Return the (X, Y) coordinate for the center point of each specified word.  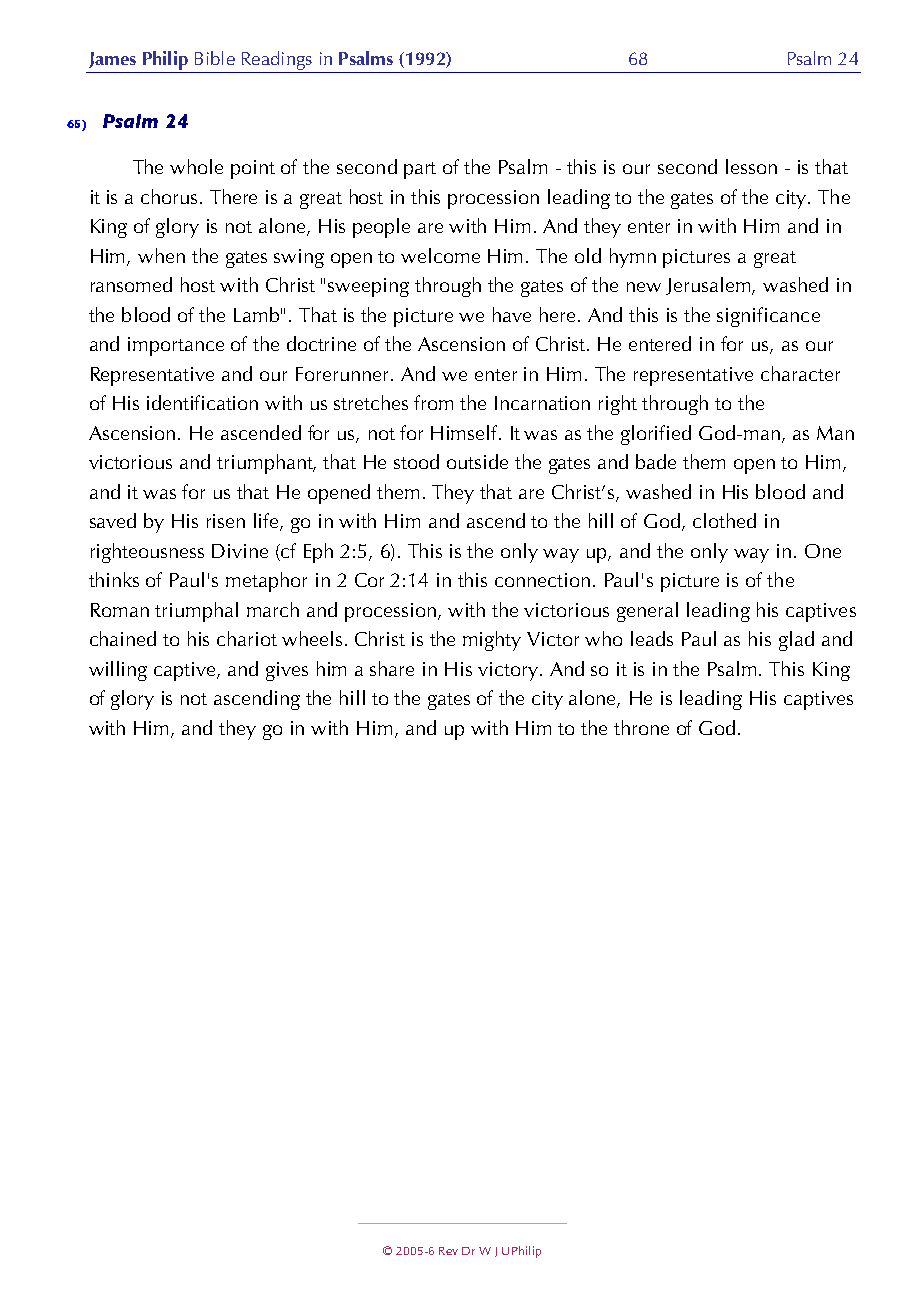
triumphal (196, 612)
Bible (215, 58)
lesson (751, 166)
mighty (492, 641)
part (420, 170)
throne (641, 727)
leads (652, 638)
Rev (448, 1251)
